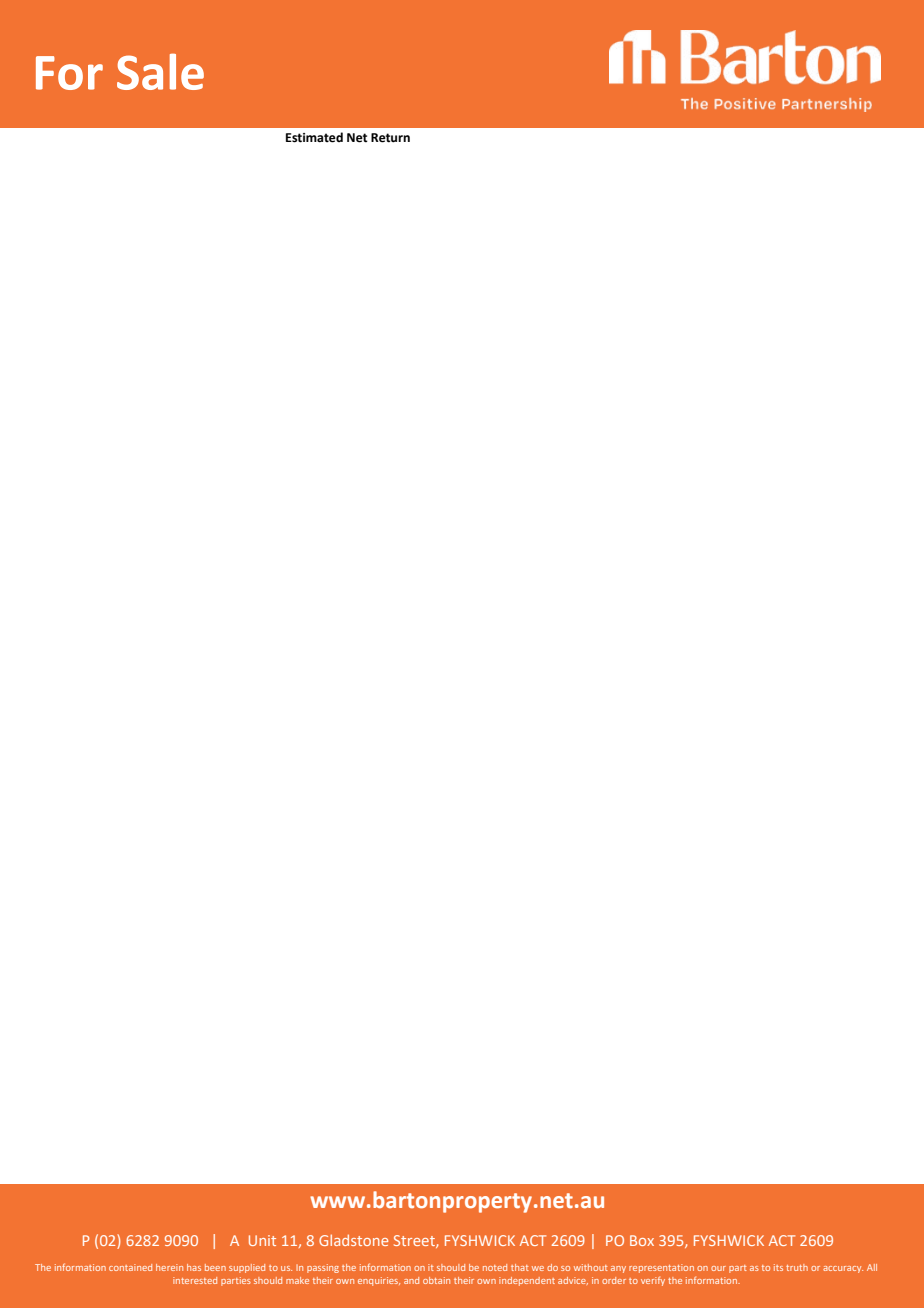 This page has height=1308, width=924. What do you see at coordinates (353, 1240) in the page?
I see `Gladstone` at bounding box center [353, 1240].
